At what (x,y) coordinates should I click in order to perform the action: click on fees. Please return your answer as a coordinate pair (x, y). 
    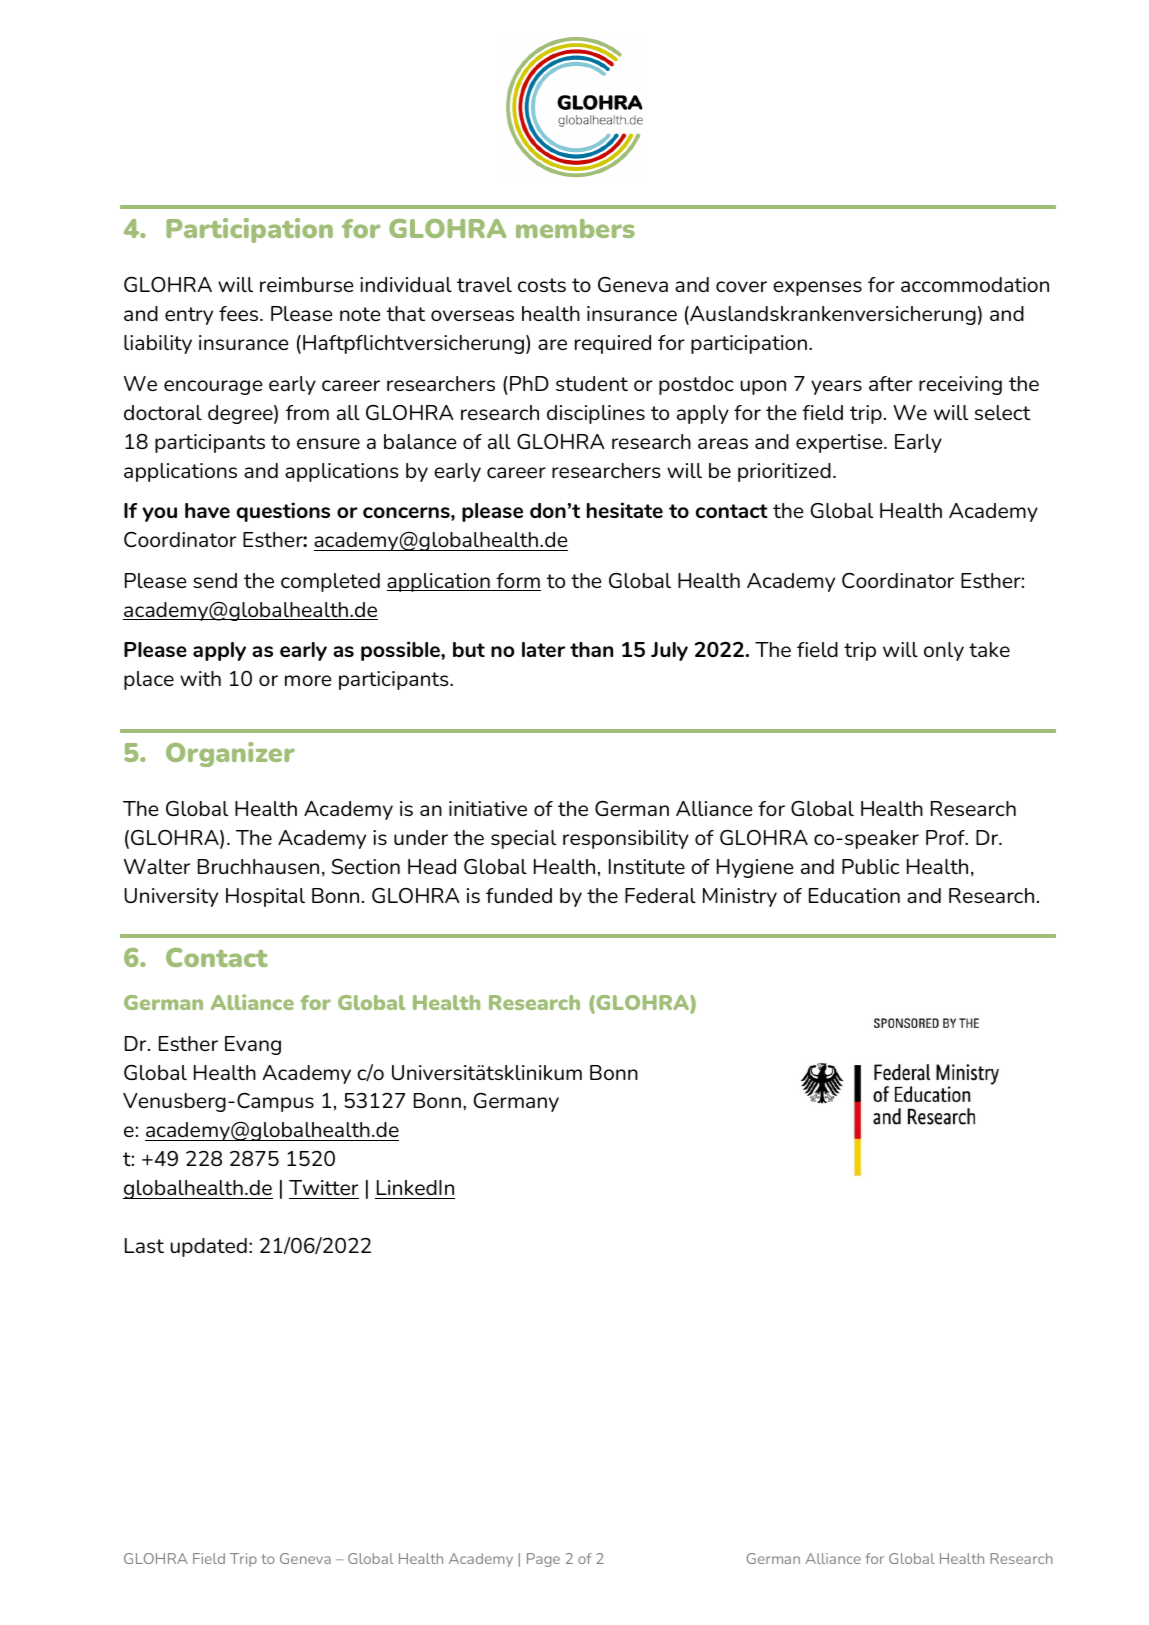
    Looking at the image, I should click on (240, 313).
